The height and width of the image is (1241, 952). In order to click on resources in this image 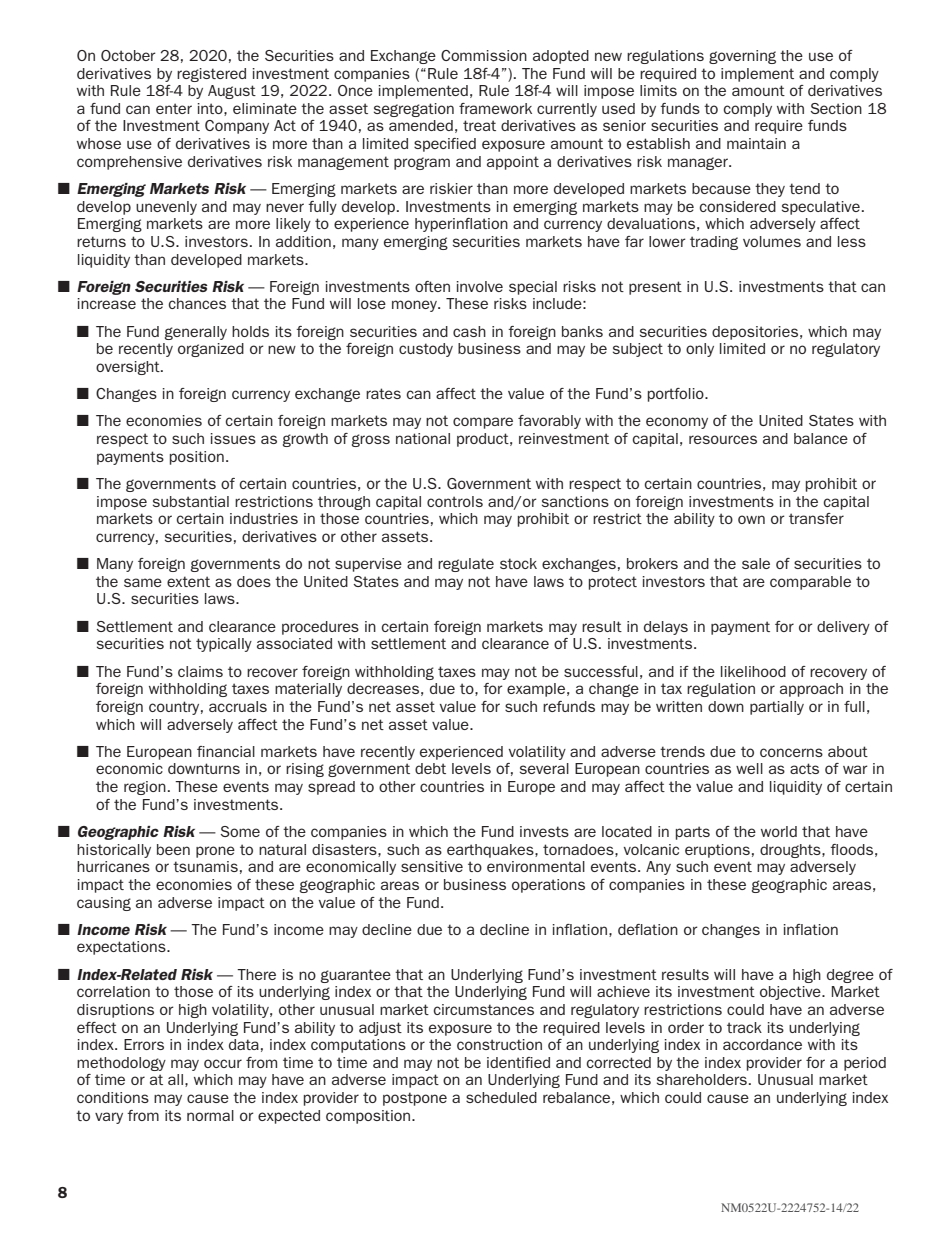, I will do `click(723, 439)`.
